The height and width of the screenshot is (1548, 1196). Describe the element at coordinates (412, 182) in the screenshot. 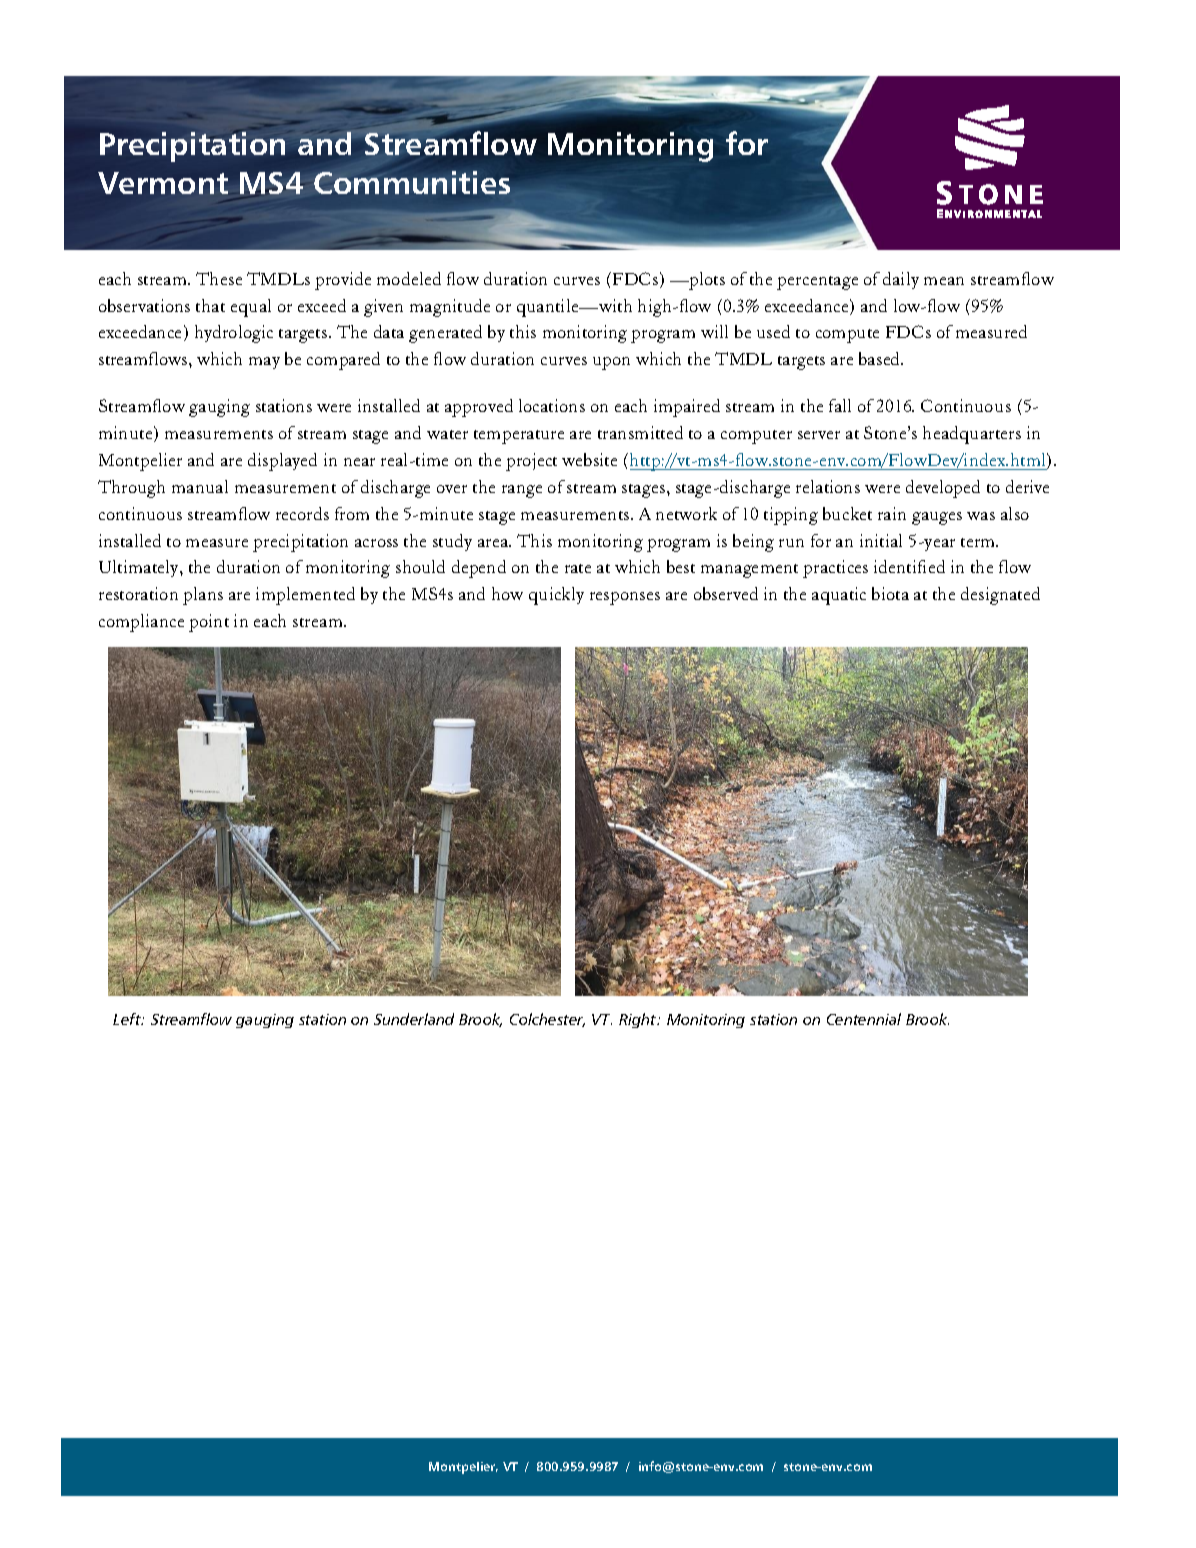

I see `Communities` at that location.
